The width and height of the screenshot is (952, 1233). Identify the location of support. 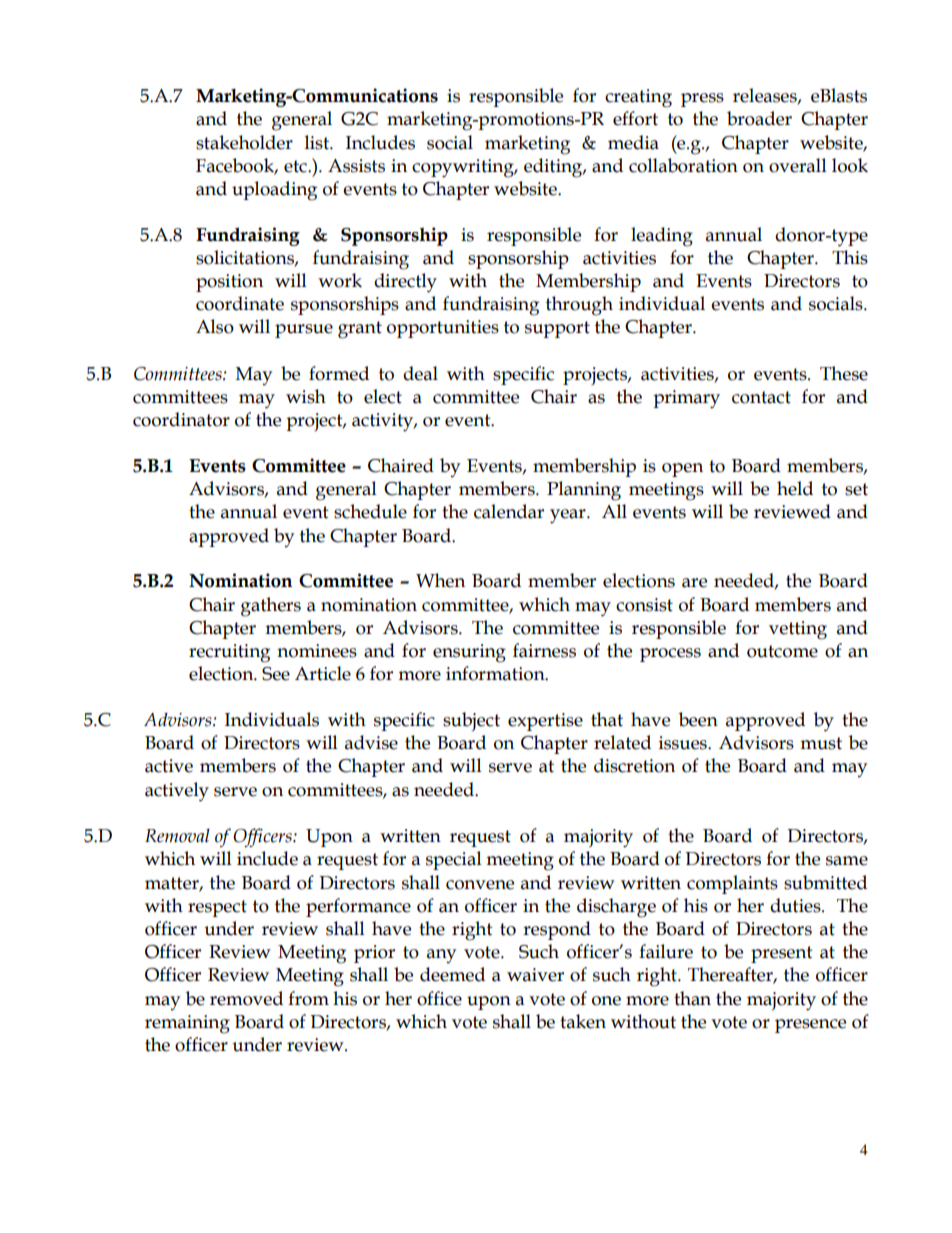
(557, 329).
